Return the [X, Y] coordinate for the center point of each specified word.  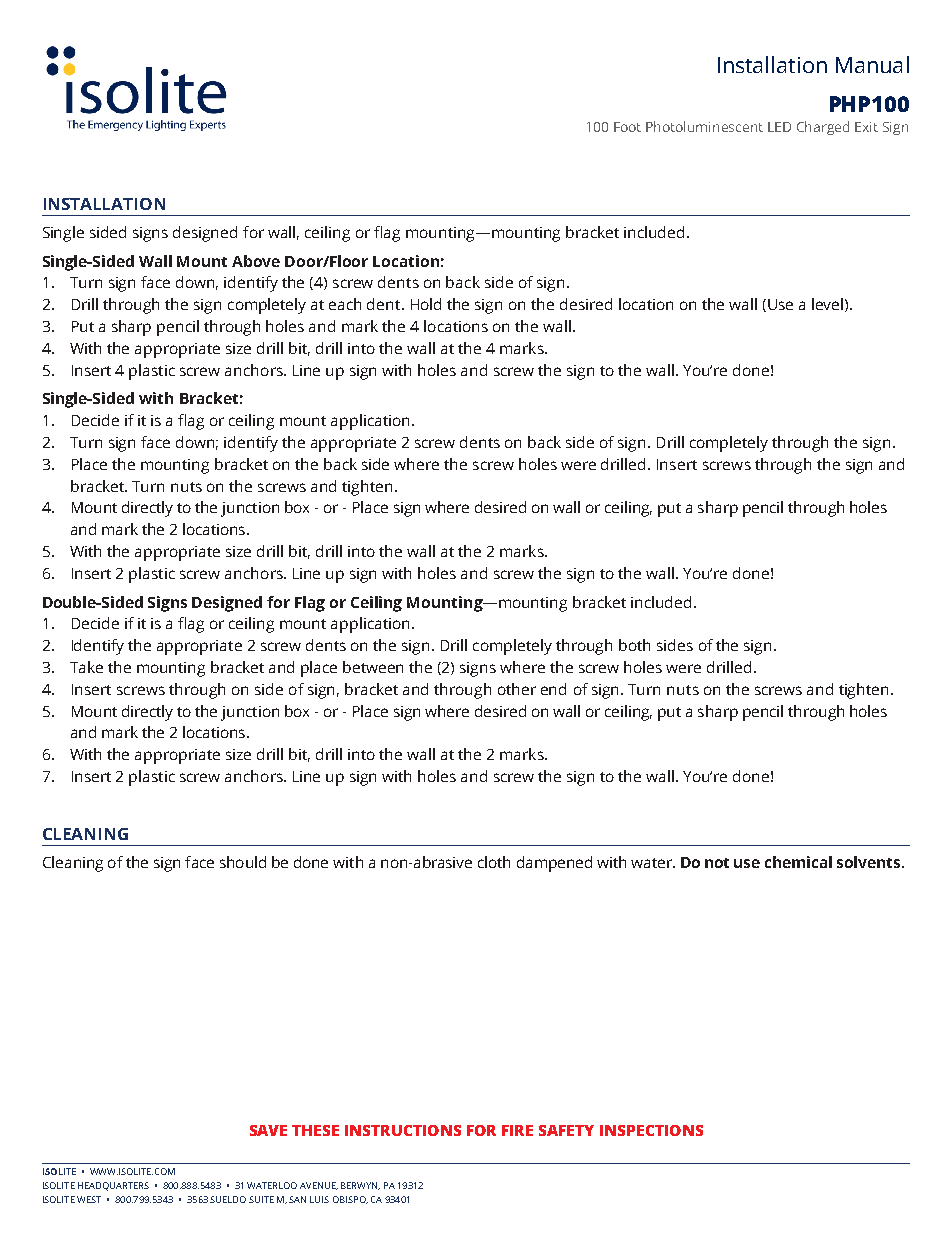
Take [86, 667]
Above [256, 261]
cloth [494, 862]
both [634, 645]
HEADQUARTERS [113, 1186]
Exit [866, 127]
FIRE [517, 1130]
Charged [823, 128]
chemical [798, 862]
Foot [627, 127]
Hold [426, 304]
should [243, 862]
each [345, 304]
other [517, 689]
